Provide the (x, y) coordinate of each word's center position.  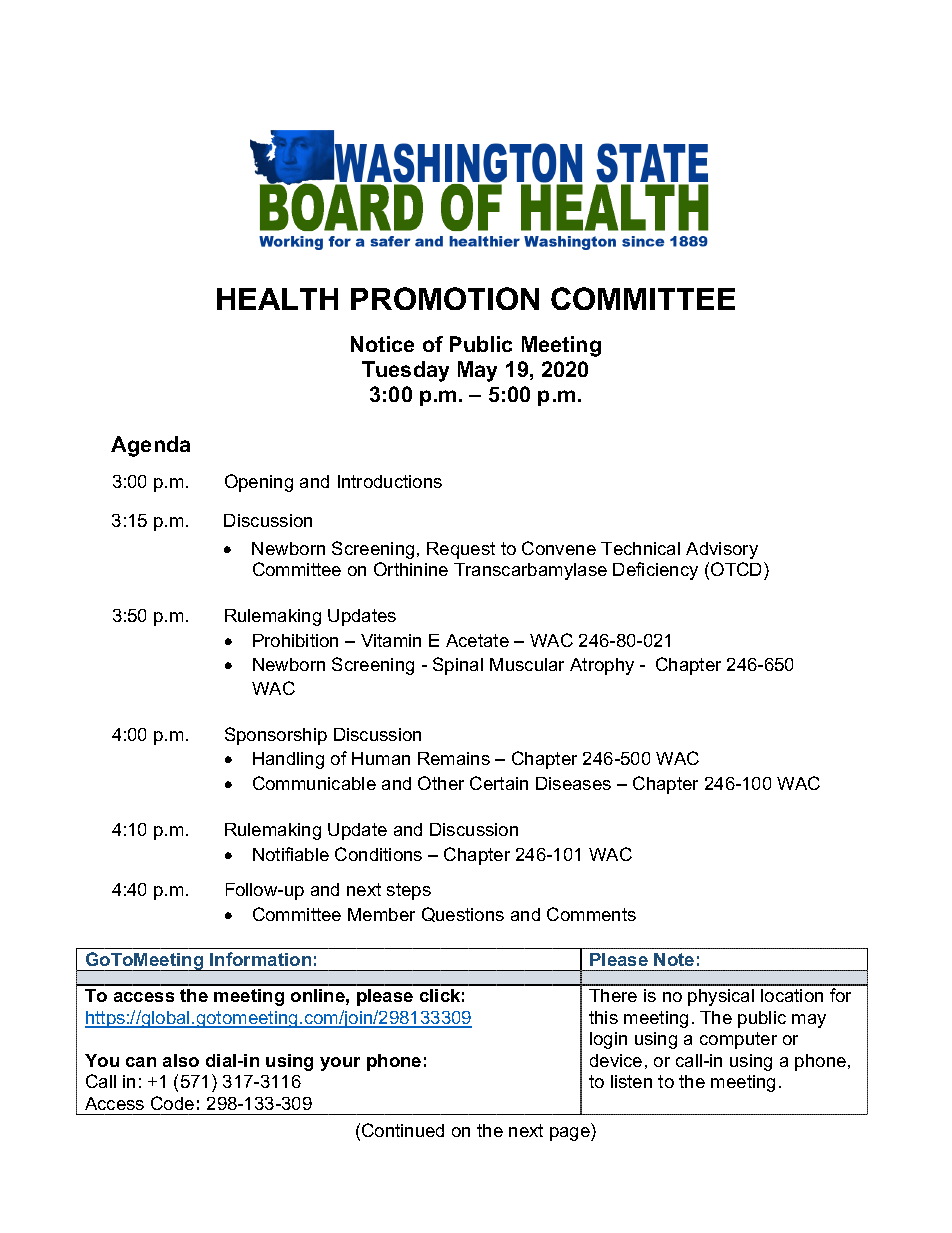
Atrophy (602, 666)
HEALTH (277, 299)
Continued (403, 1130)
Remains (454, 758)
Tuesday (405, 371)
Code (172, 1103)
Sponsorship (276, 736)
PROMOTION (445, 298)
